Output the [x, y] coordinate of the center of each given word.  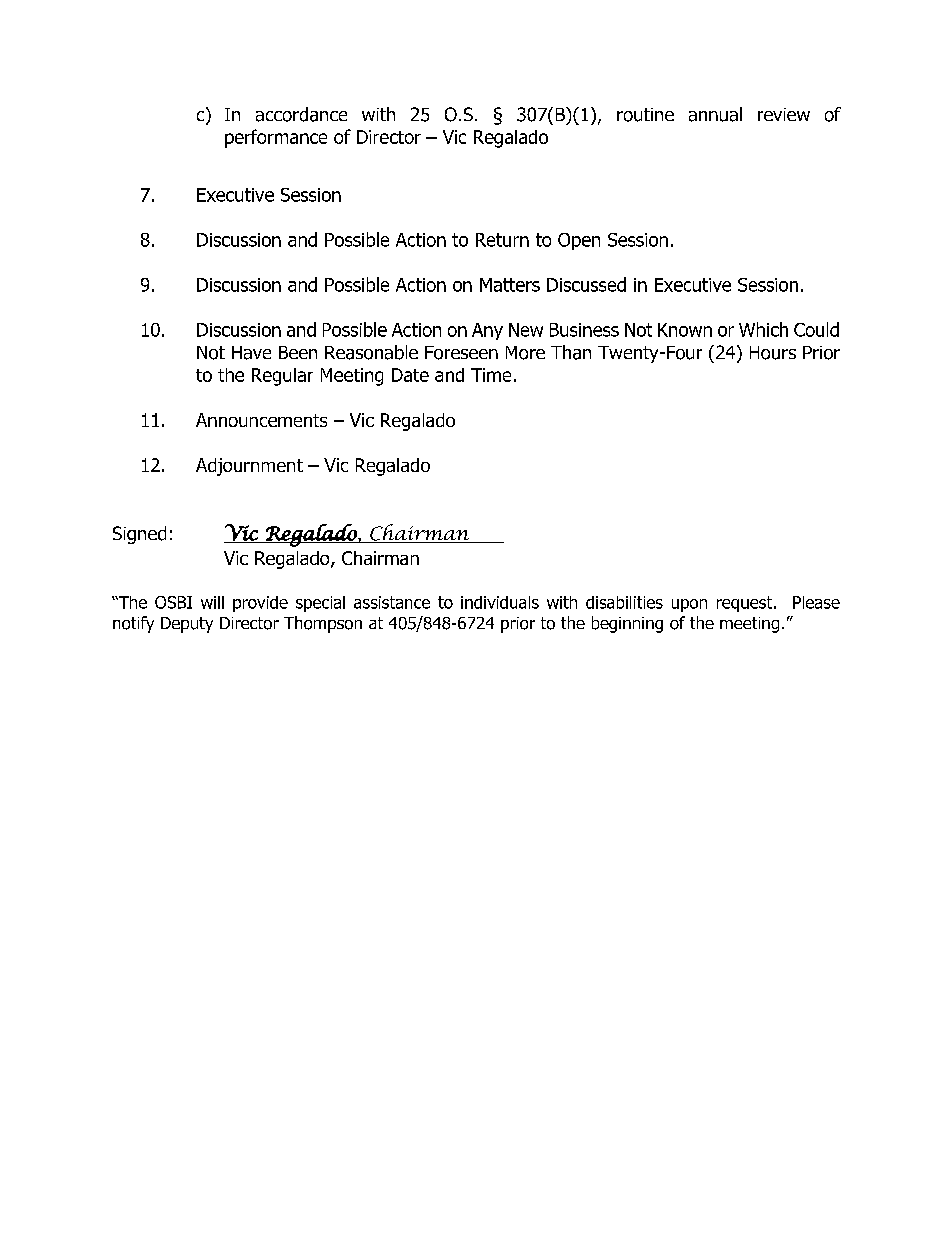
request [746, 604]
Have [251, 353]
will [212, 602]
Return [502, 240]
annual [715, 114]
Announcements [261, 420]
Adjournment [249, 467]
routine [645, 115]
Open [579, 241]
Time [491, 375]
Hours [773, 353]
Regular [282, 377]
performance [276, 138]
